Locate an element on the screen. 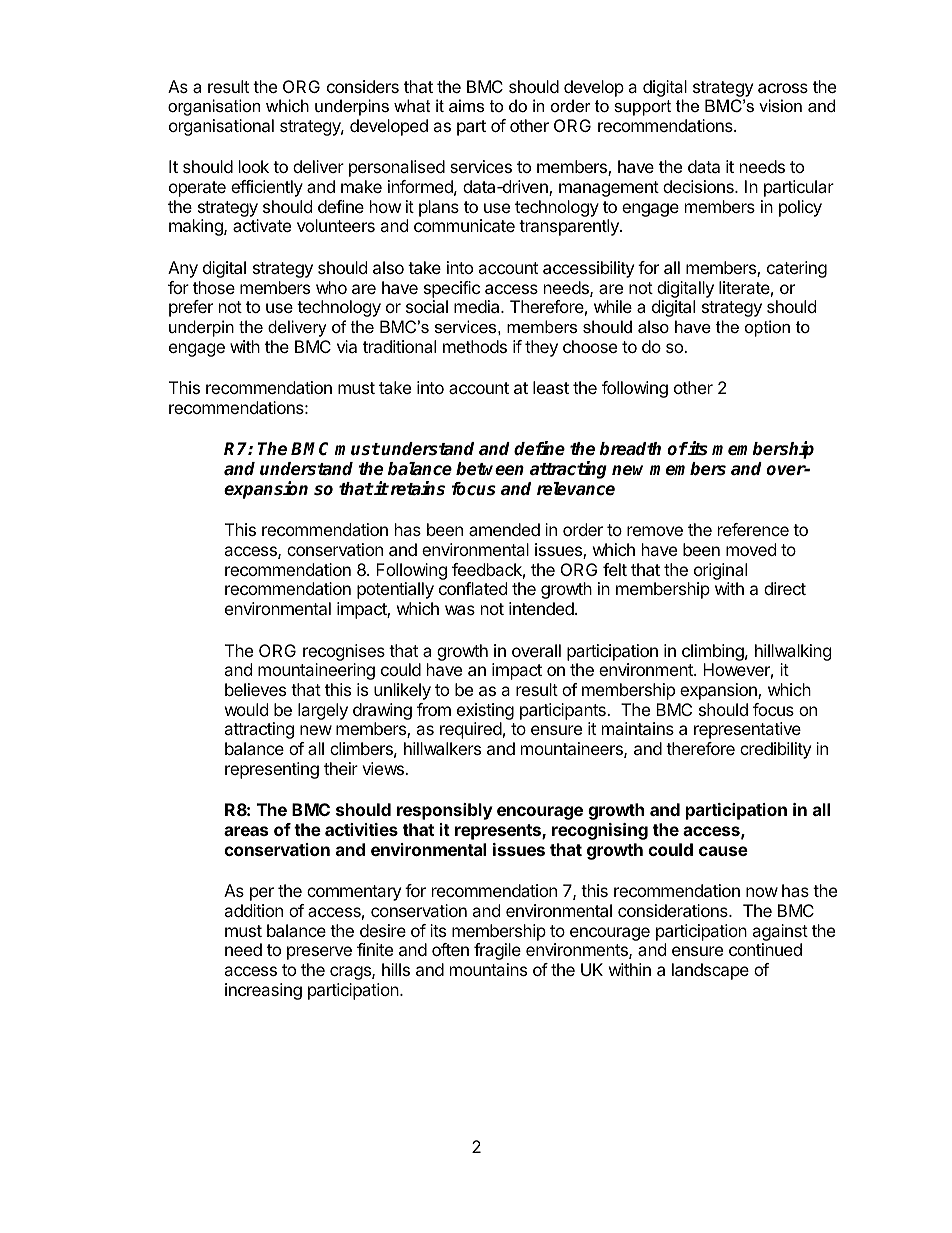 Image resolution: width=952 pixels, height=1233 pixels. representative is located at coordinates (747, 730).
